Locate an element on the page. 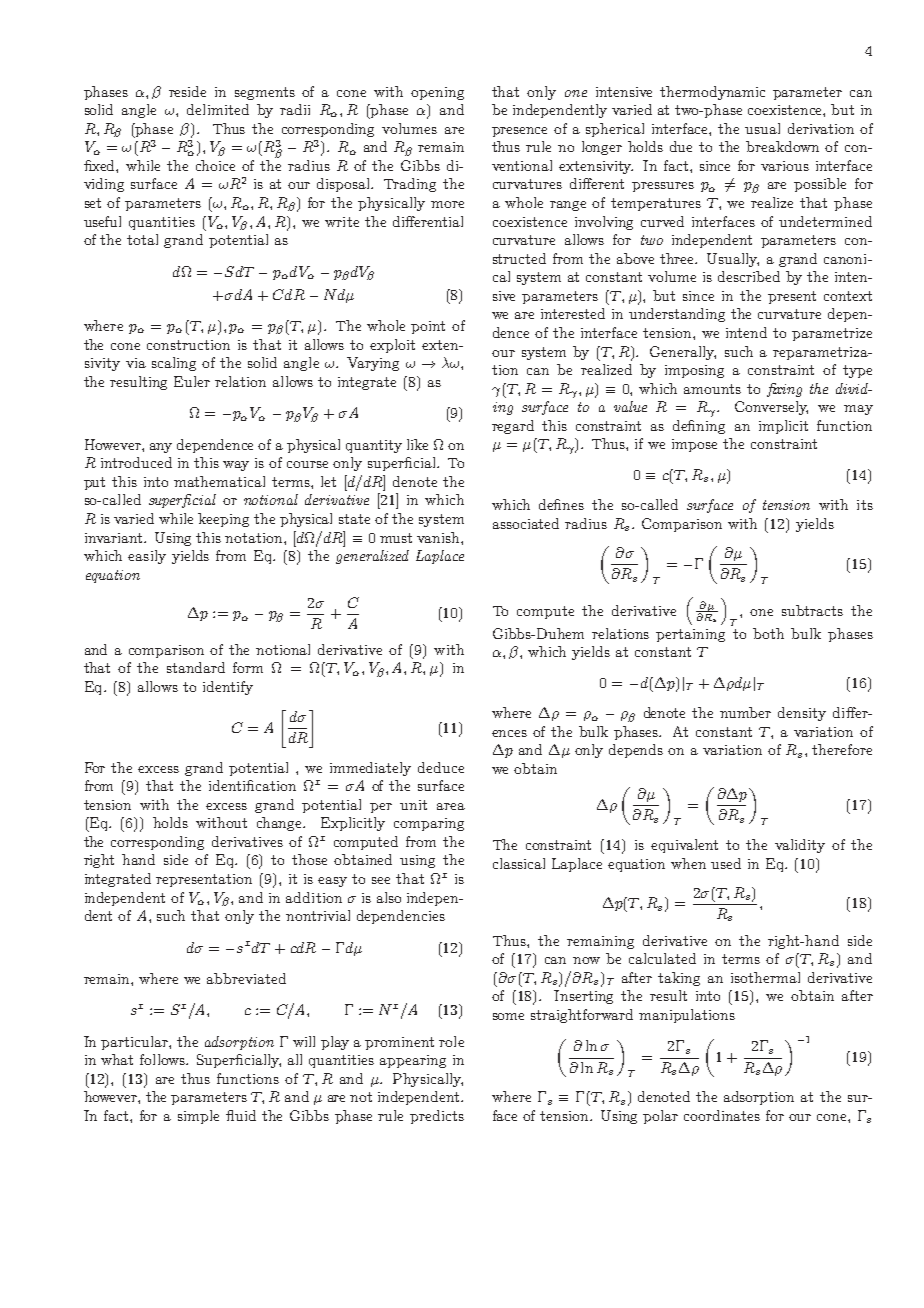  its is located at coordinates (865, 505).
